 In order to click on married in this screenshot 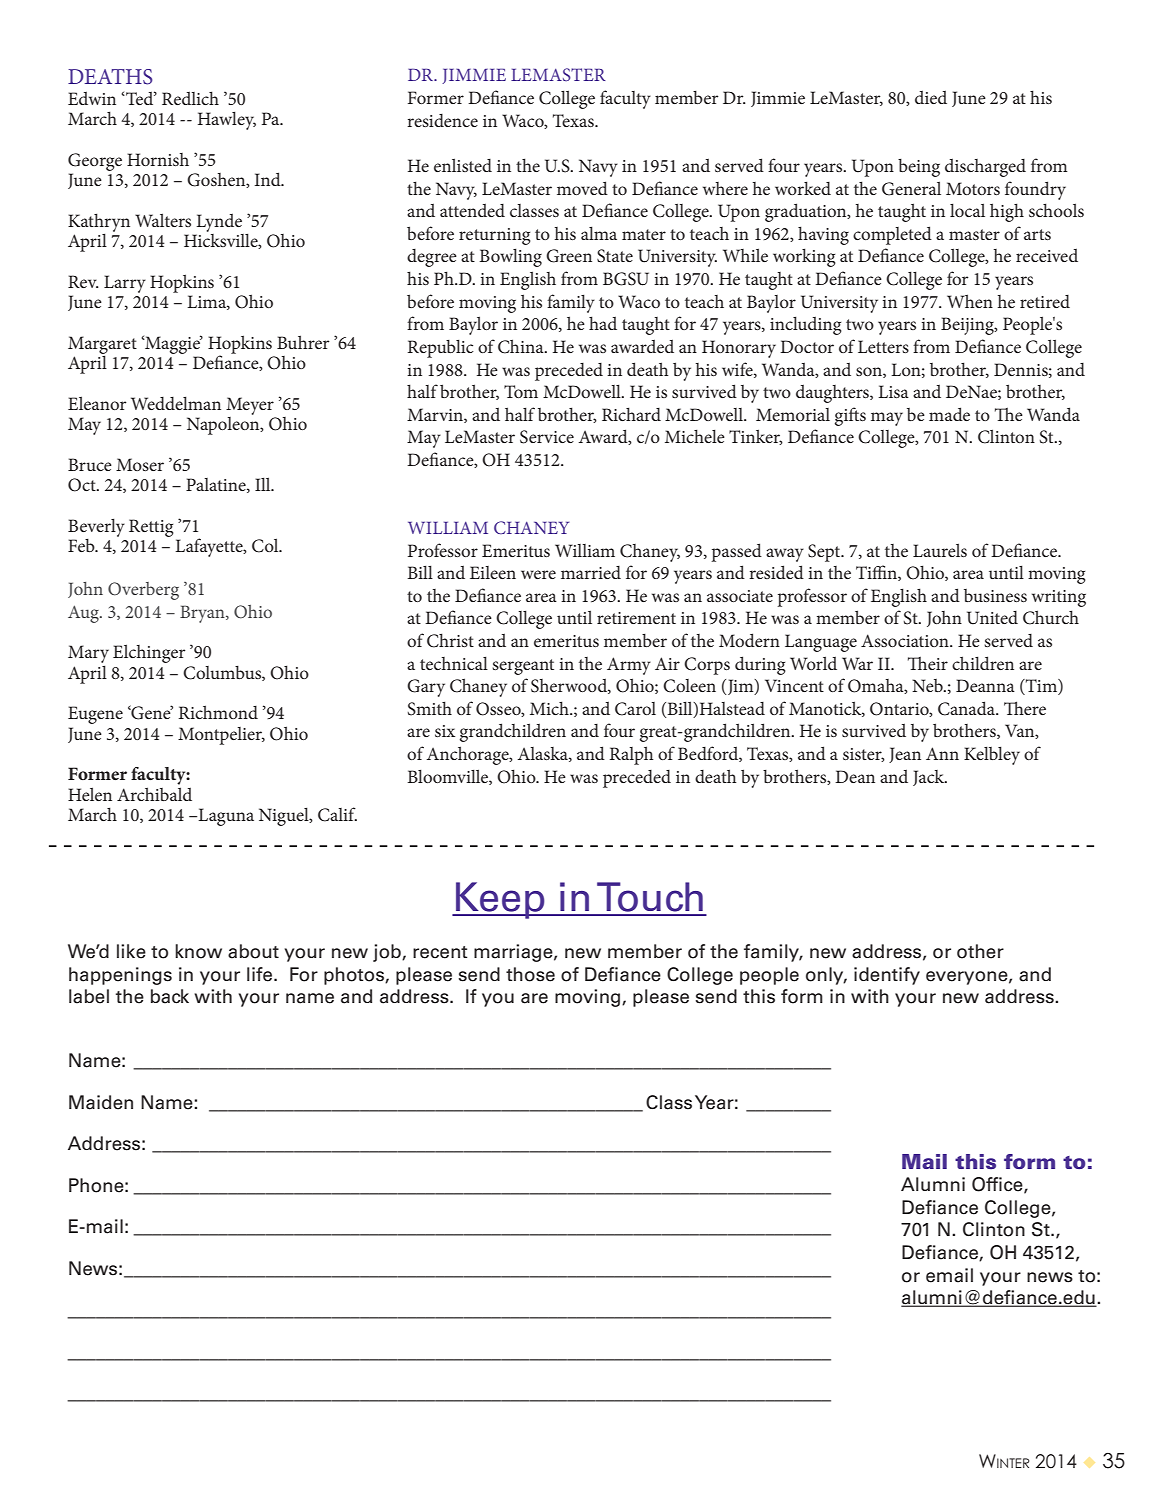, I will do `click(591, 572)`.
